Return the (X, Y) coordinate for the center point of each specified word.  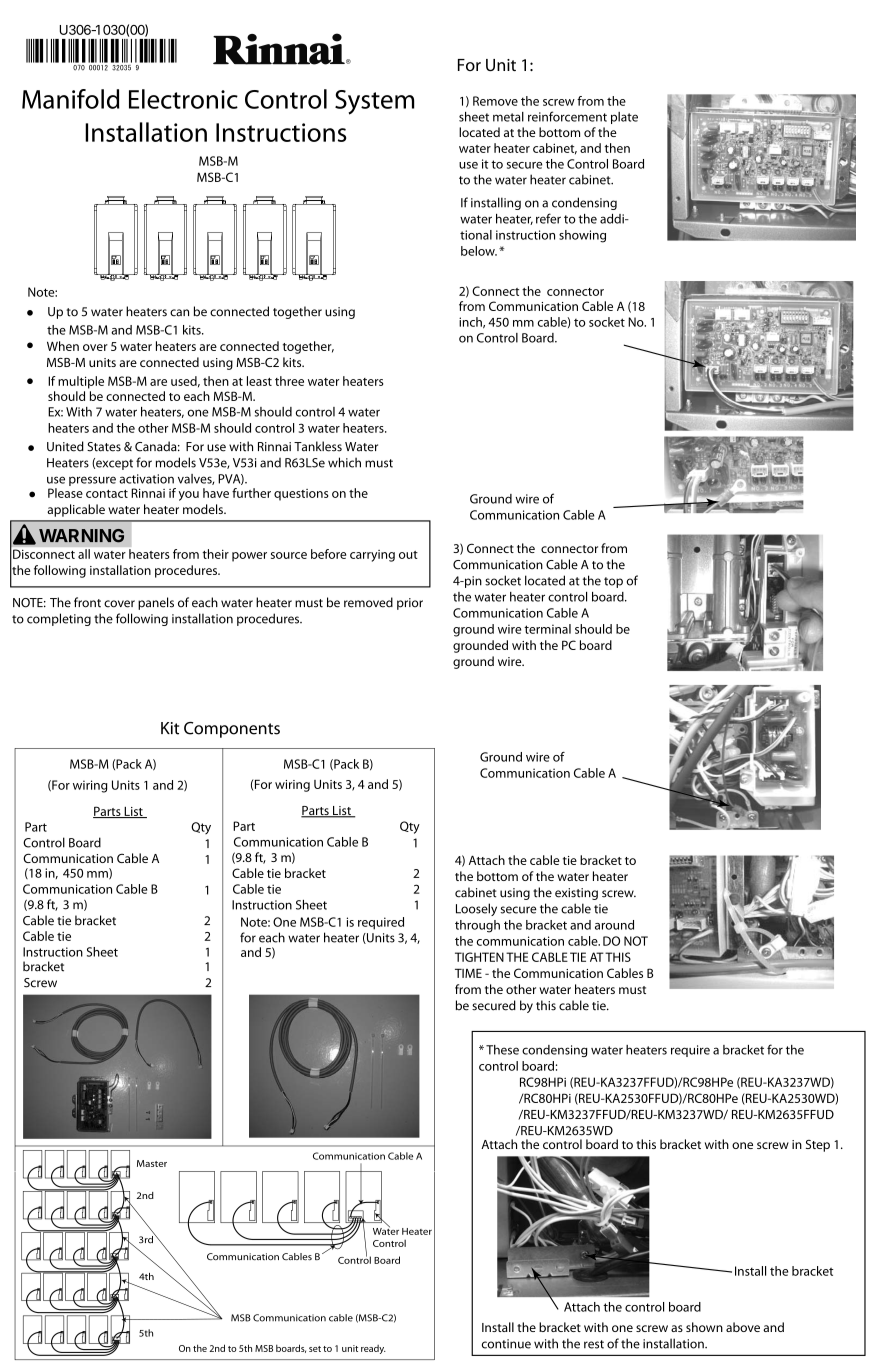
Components (232, 730)
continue (506, 1344)
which (344, 462)
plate (624, 118)
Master (152, 1163)
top (613, 582)
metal (508, 117)
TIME (468, 973)
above (743, 1327)
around (614, 925)
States (104, 447)
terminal (547, 629)
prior (410, 604)
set (315, 1349)
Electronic (183, 99)
